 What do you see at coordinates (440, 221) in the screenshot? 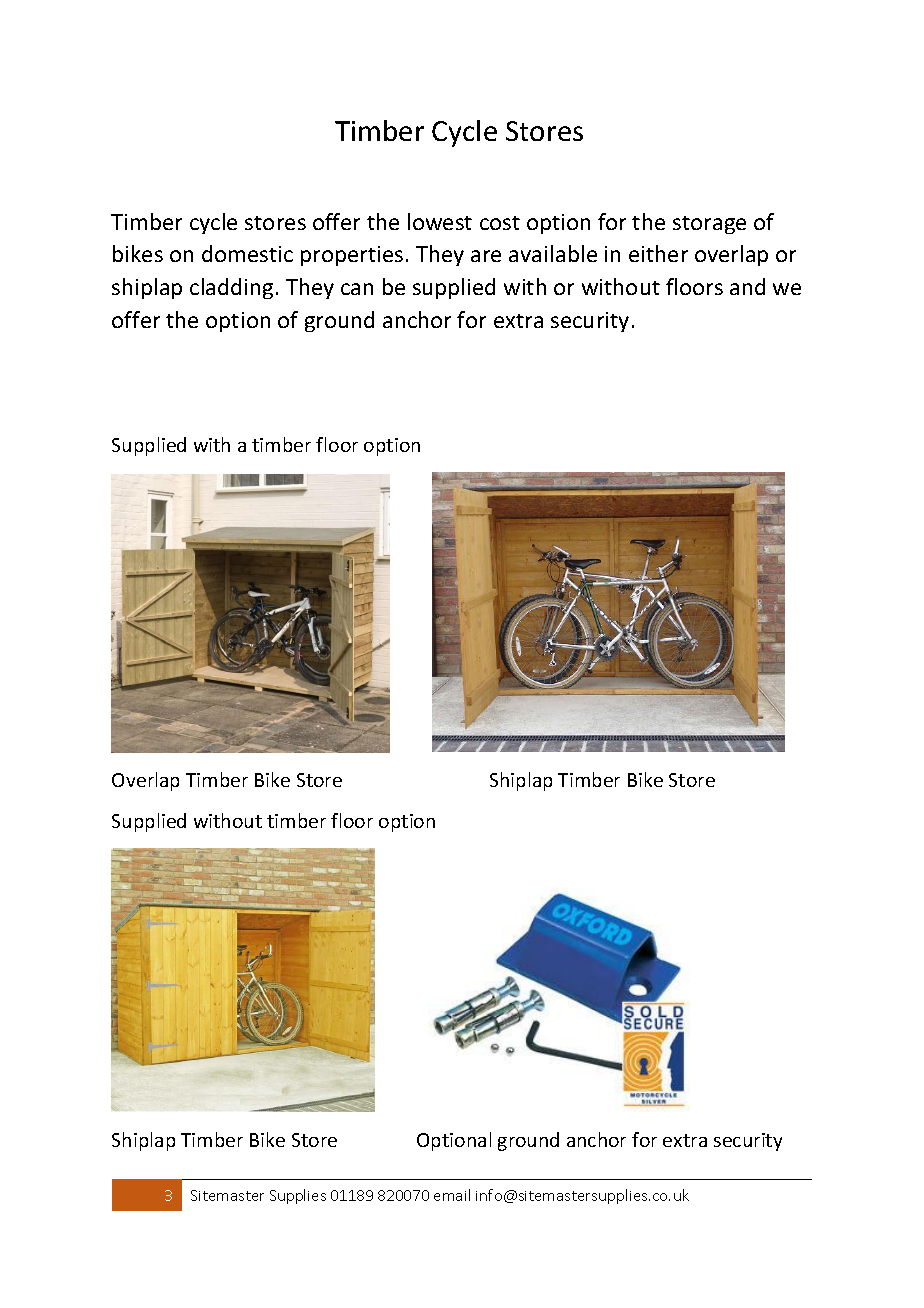
I see `lowest` at bounding box center [440, 221].
